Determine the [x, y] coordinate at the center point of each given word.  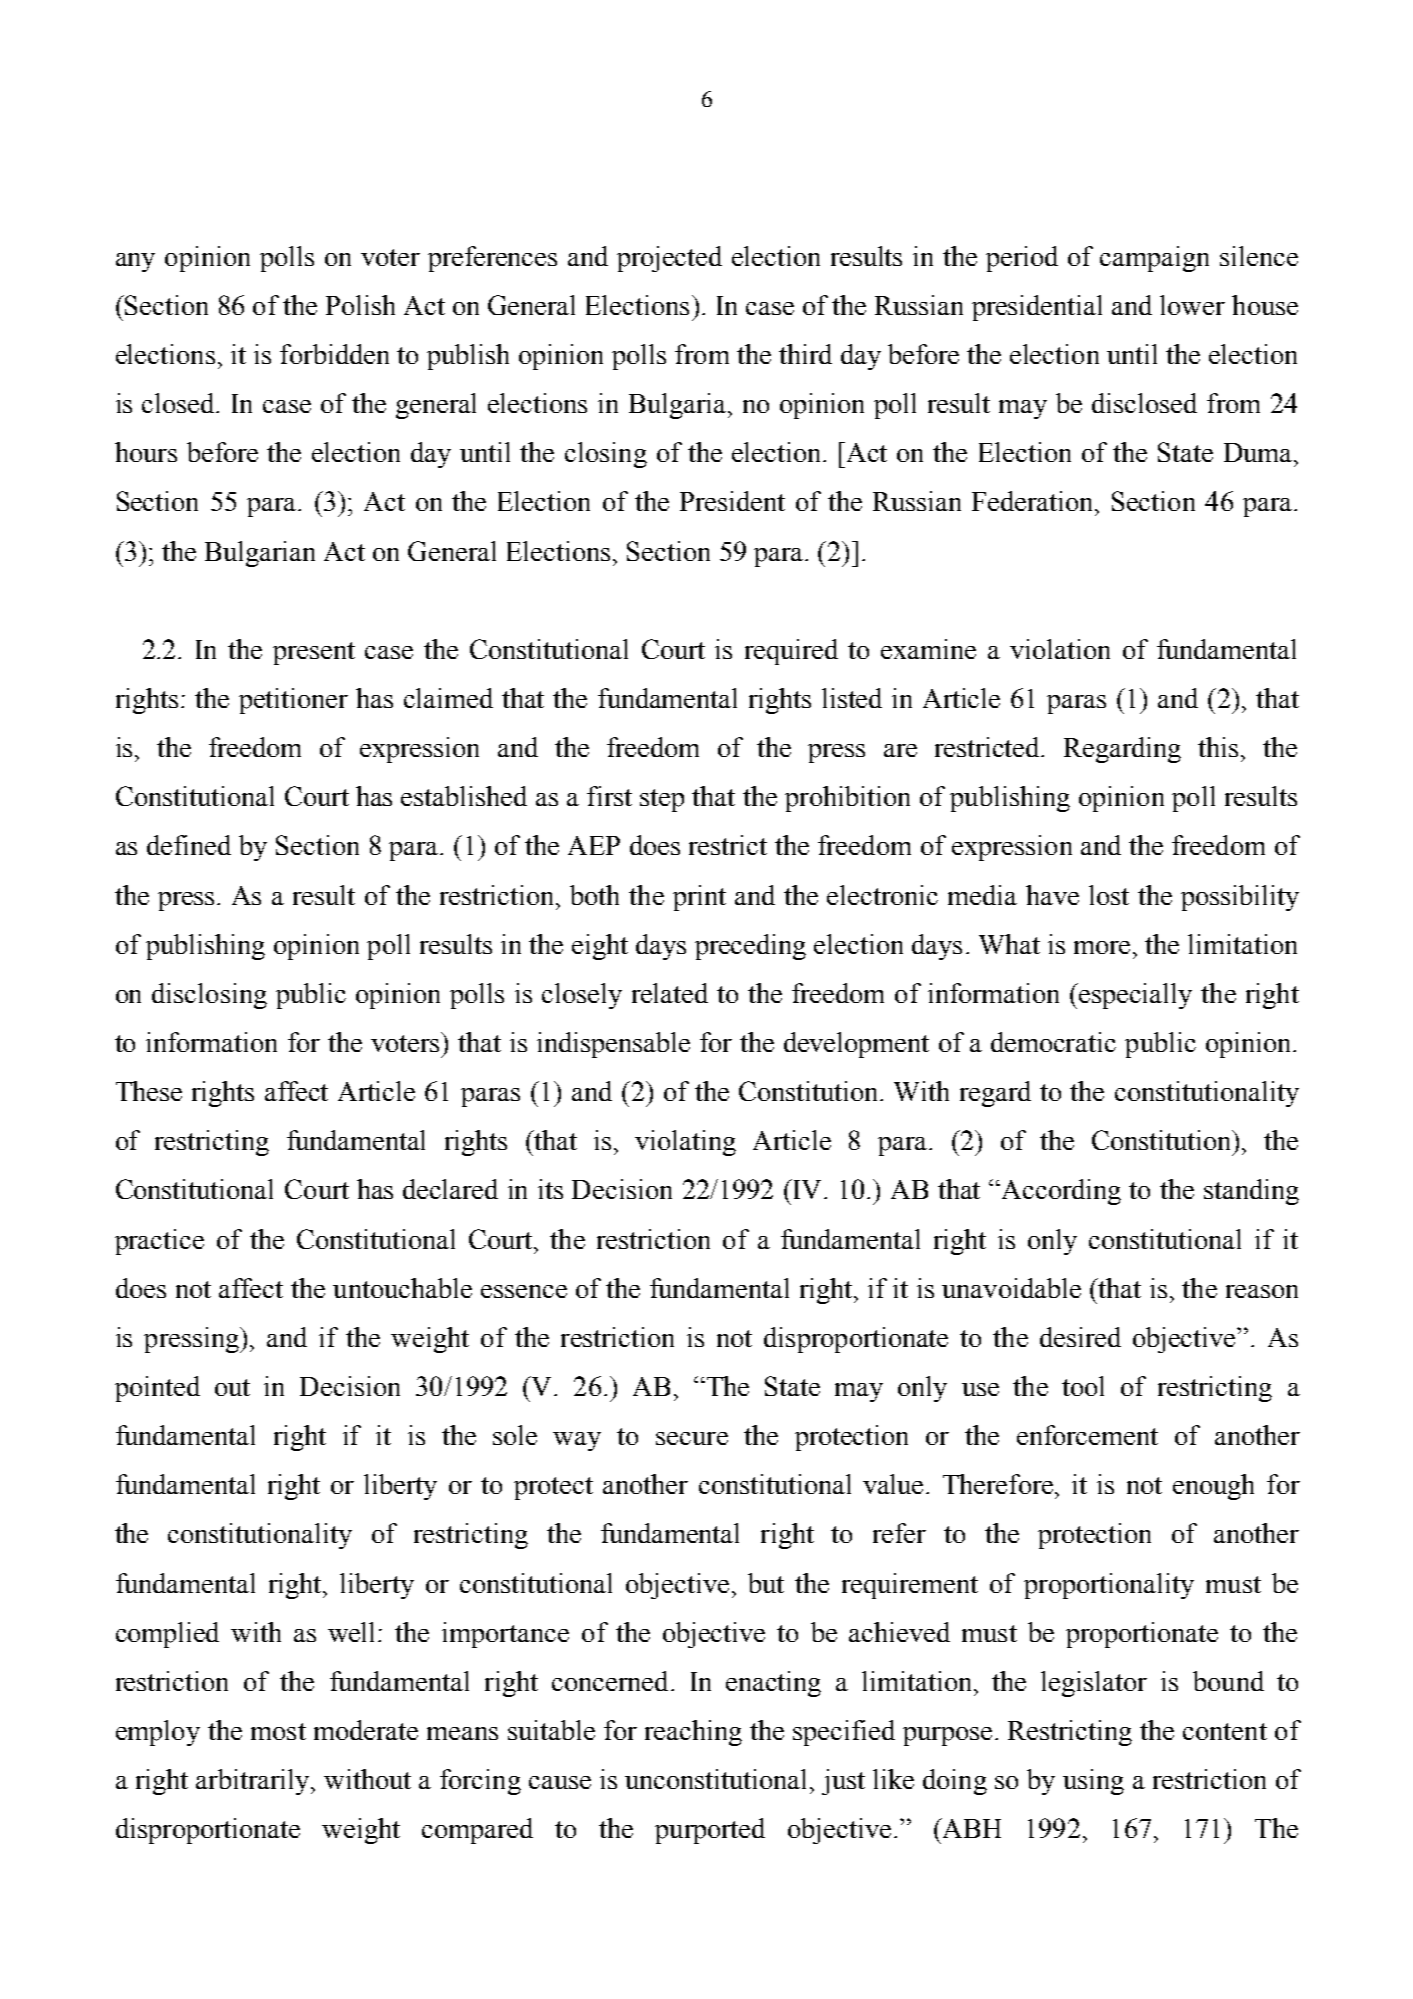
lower [1192, 305]
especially [1135, 996]
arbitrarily [254, 1782]
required [791, 652]
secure [692, 1438]
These [149, 1091]
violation [1060, 649]
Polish [360, 305]
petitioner [293, 701]
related [670, 993]
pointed [157, 1389]
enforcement [1087, 1435]
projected [669, 259]
